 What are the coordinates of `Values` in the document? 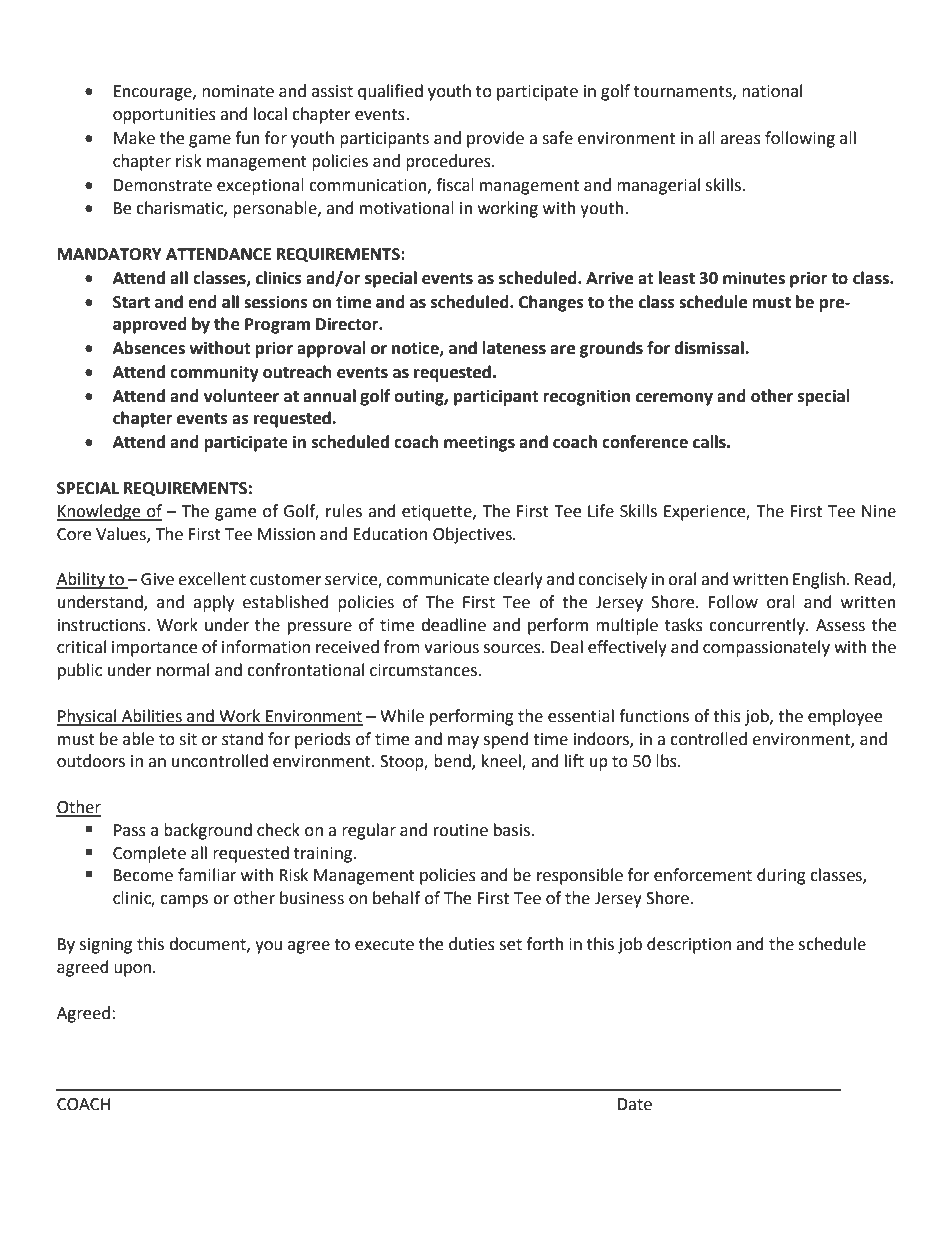 It's located at (122, 534).
